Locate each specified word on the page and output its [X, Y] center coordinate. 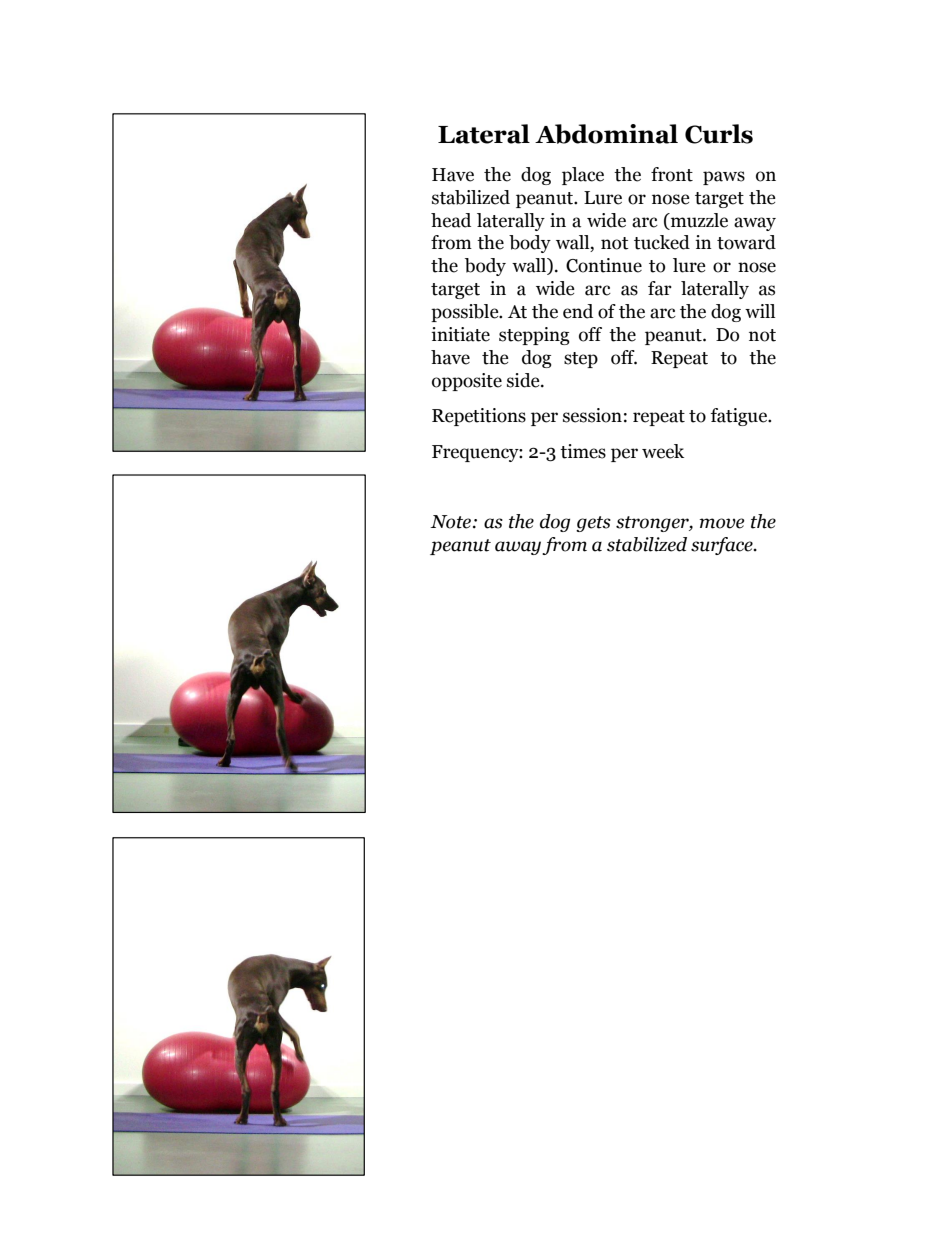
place [583, 176]
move [722, 523]
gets [593, 524]
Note [450, 522]
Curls [719, 134]
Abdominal [606, 134]
